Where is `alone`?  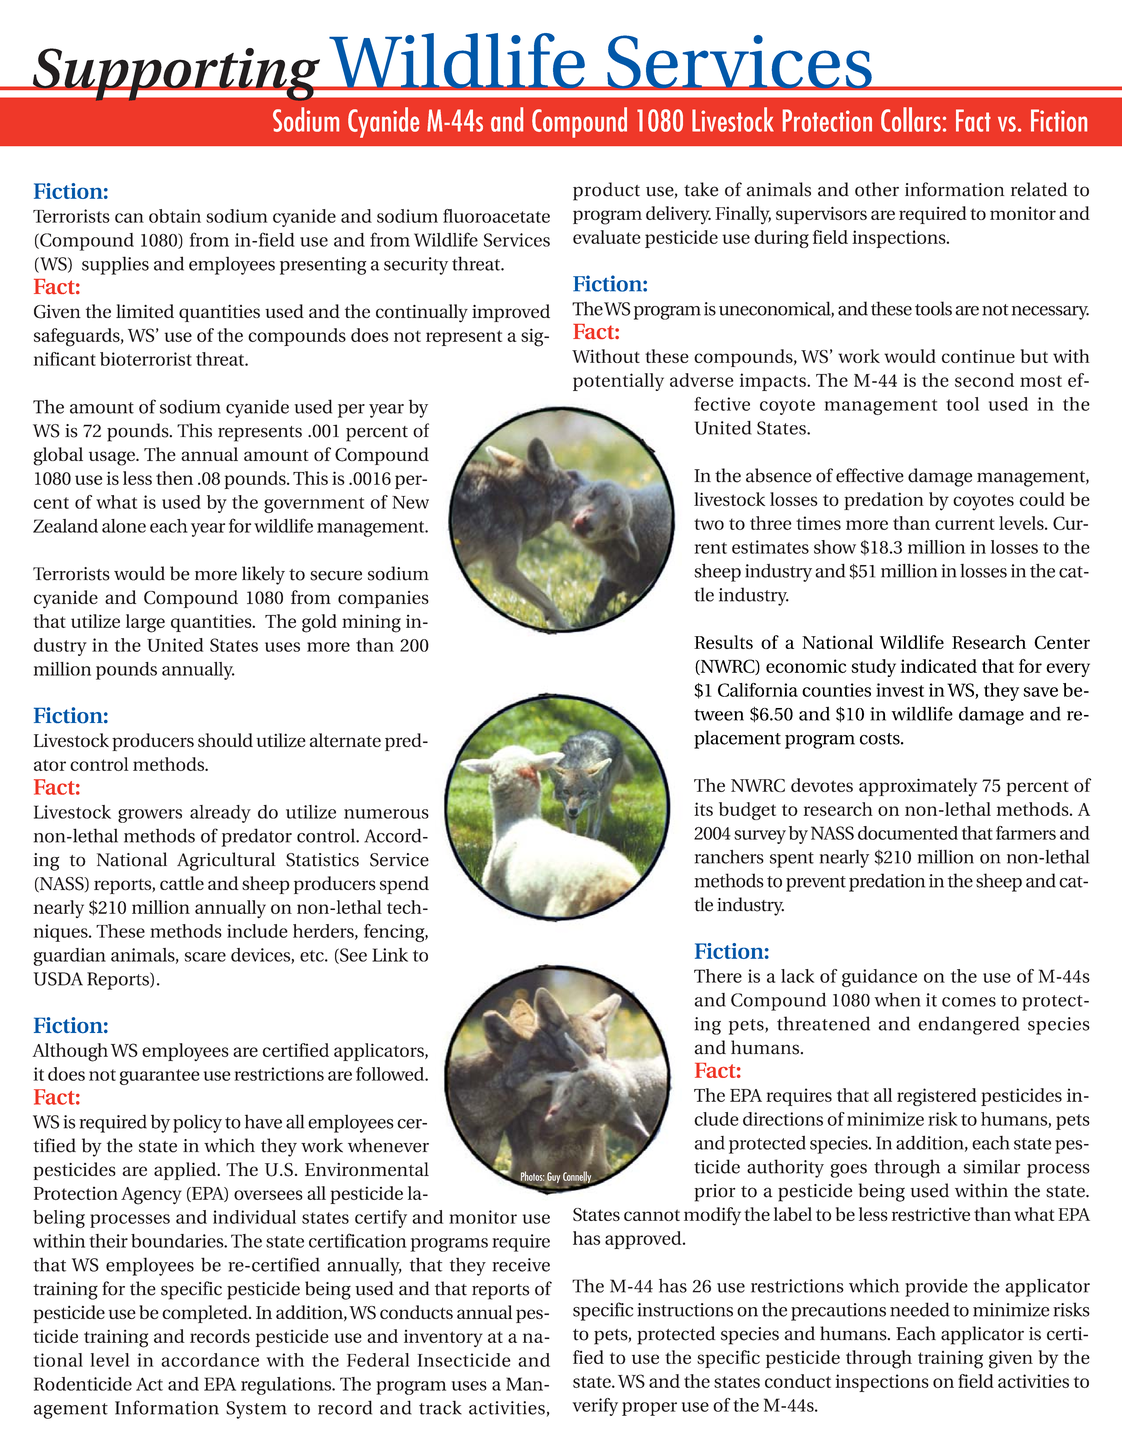
alone is located at coordinates (124, 526).
